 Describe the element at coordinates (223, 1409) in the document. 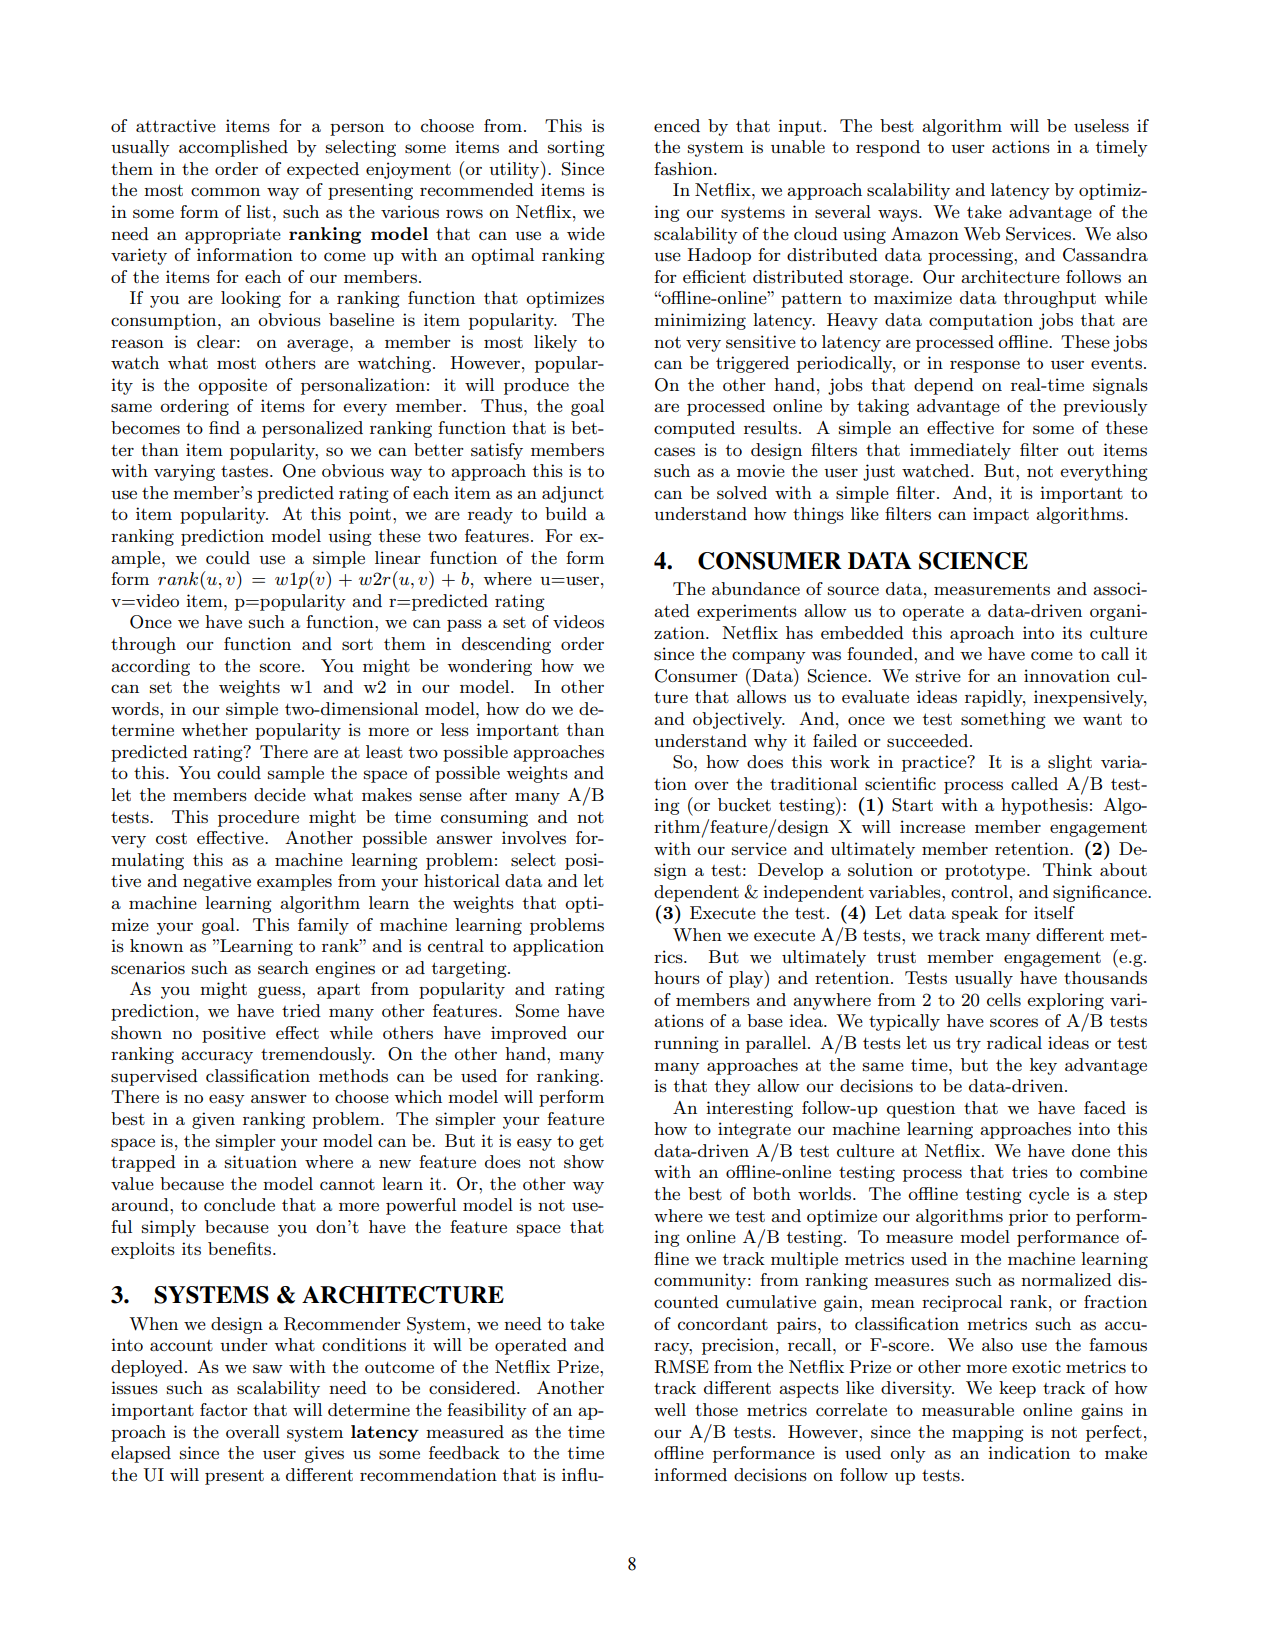

I see `factor` at that location.
